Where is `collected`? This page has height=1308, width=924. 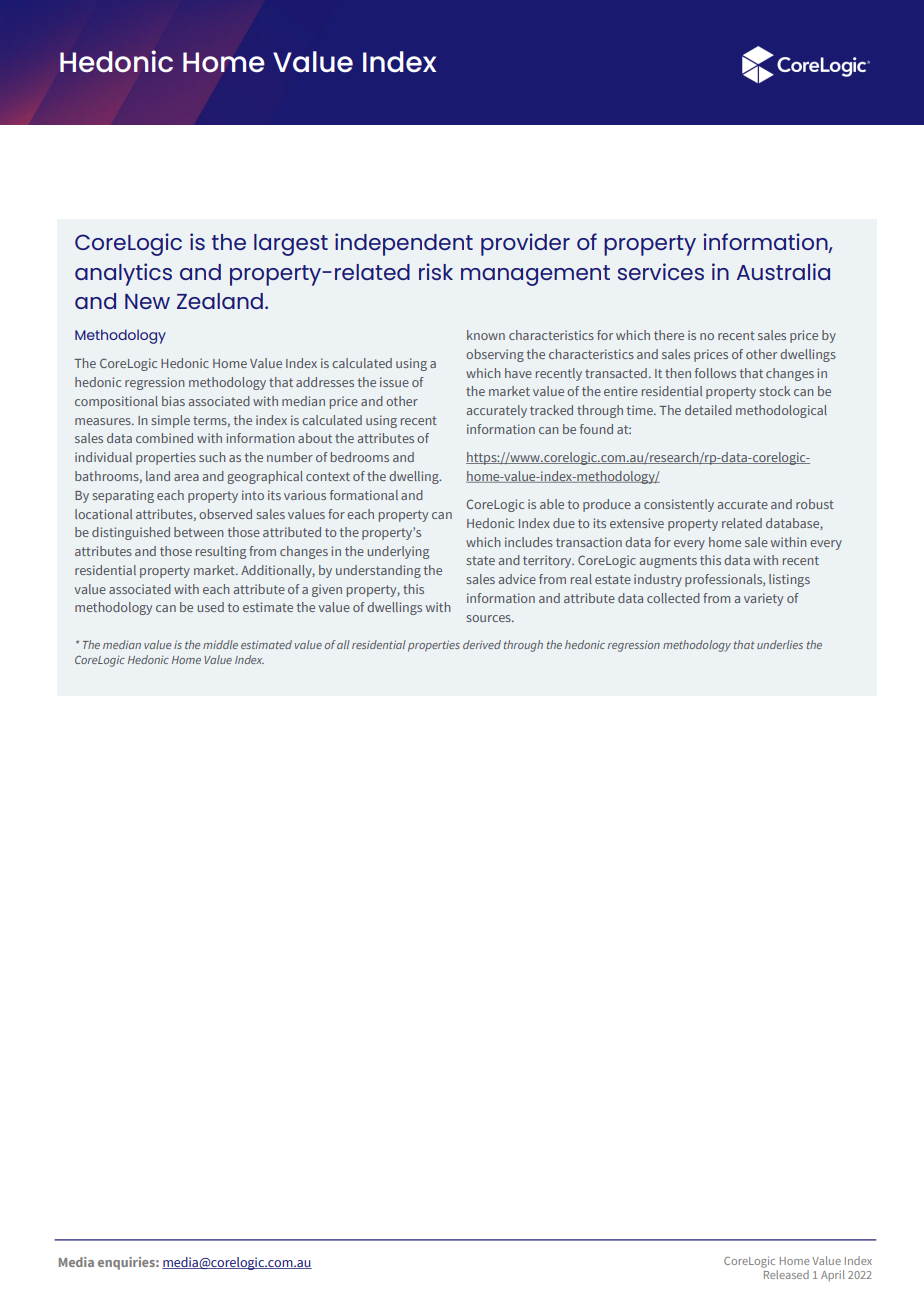
collected is located at coordinates (673, 598).
